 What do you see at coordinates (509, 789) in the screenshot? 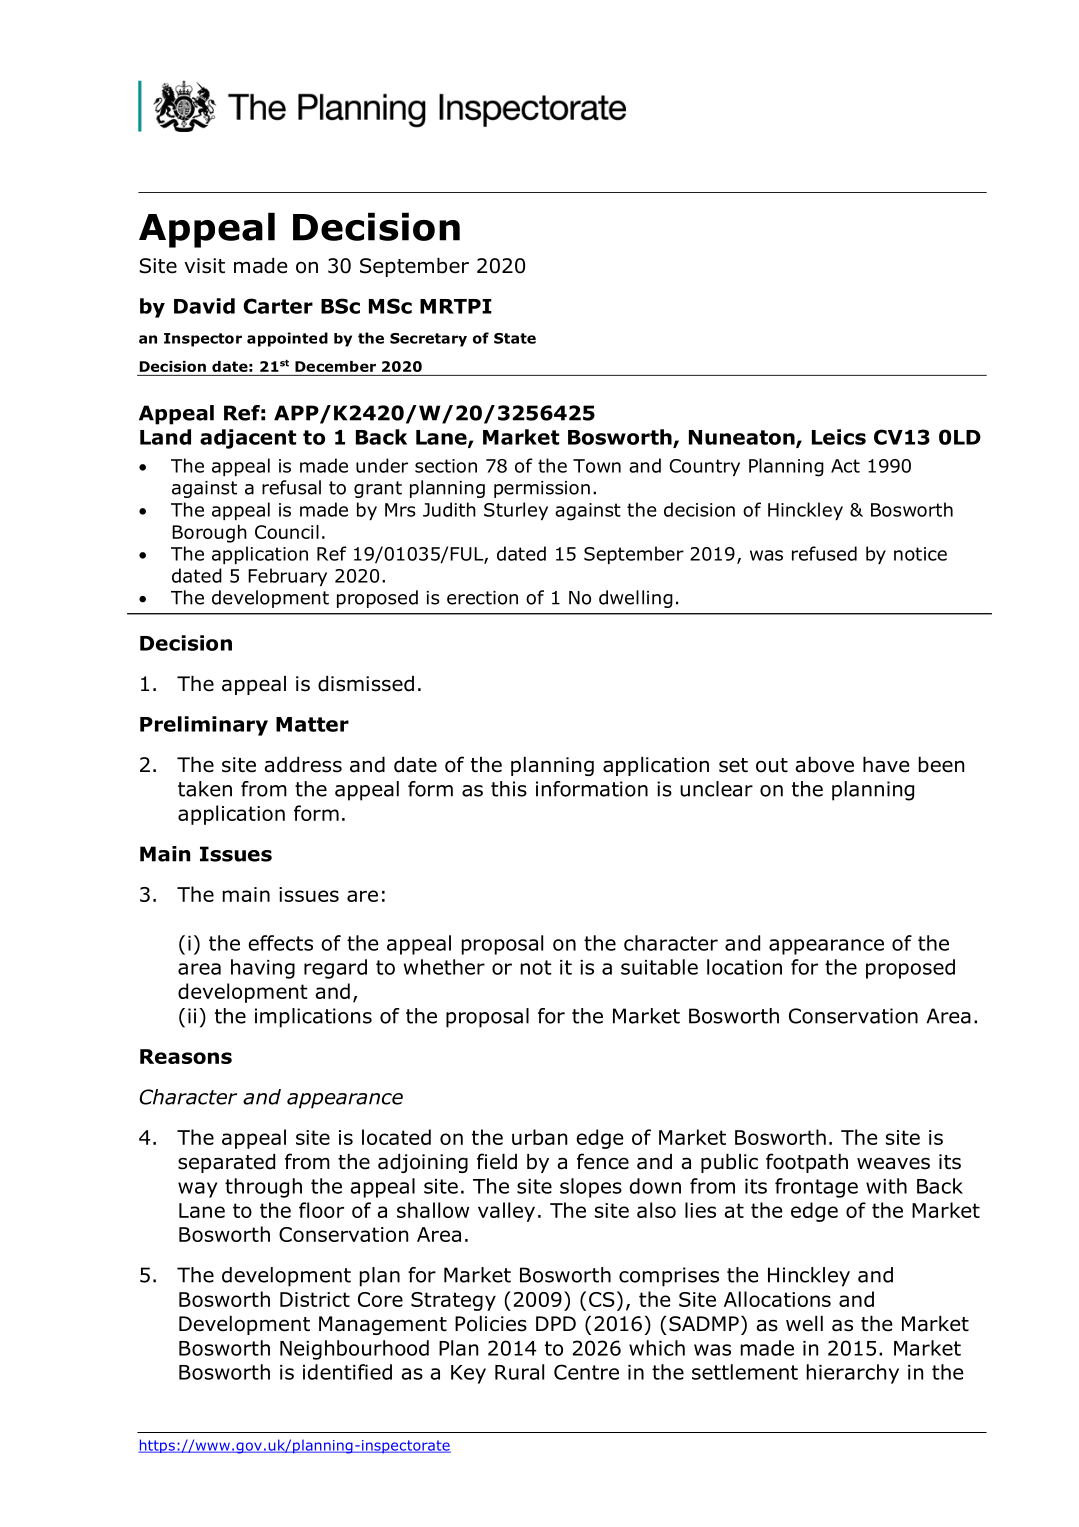
I see `this` at bounding box center [509, 789].
